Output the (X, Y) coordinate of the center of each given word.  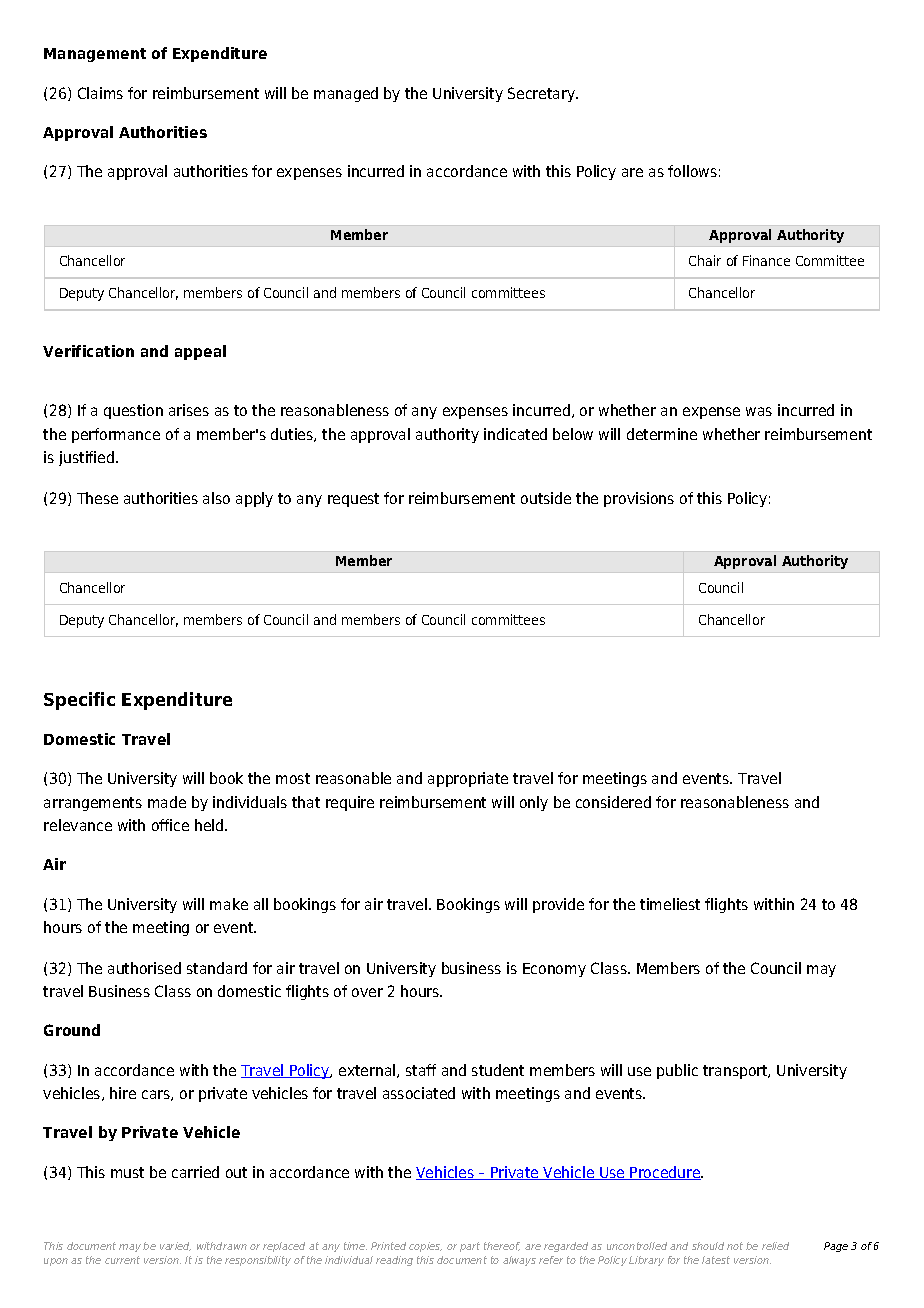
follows (692, 171)
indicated (515, 434)
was (759, 411)
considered (613, 802)
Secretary (542, 94)
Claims (100, 93)
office (170, 825)
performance (116, 435)
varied (175, 1246)
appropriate (468, 779)
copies (425, 1247)
